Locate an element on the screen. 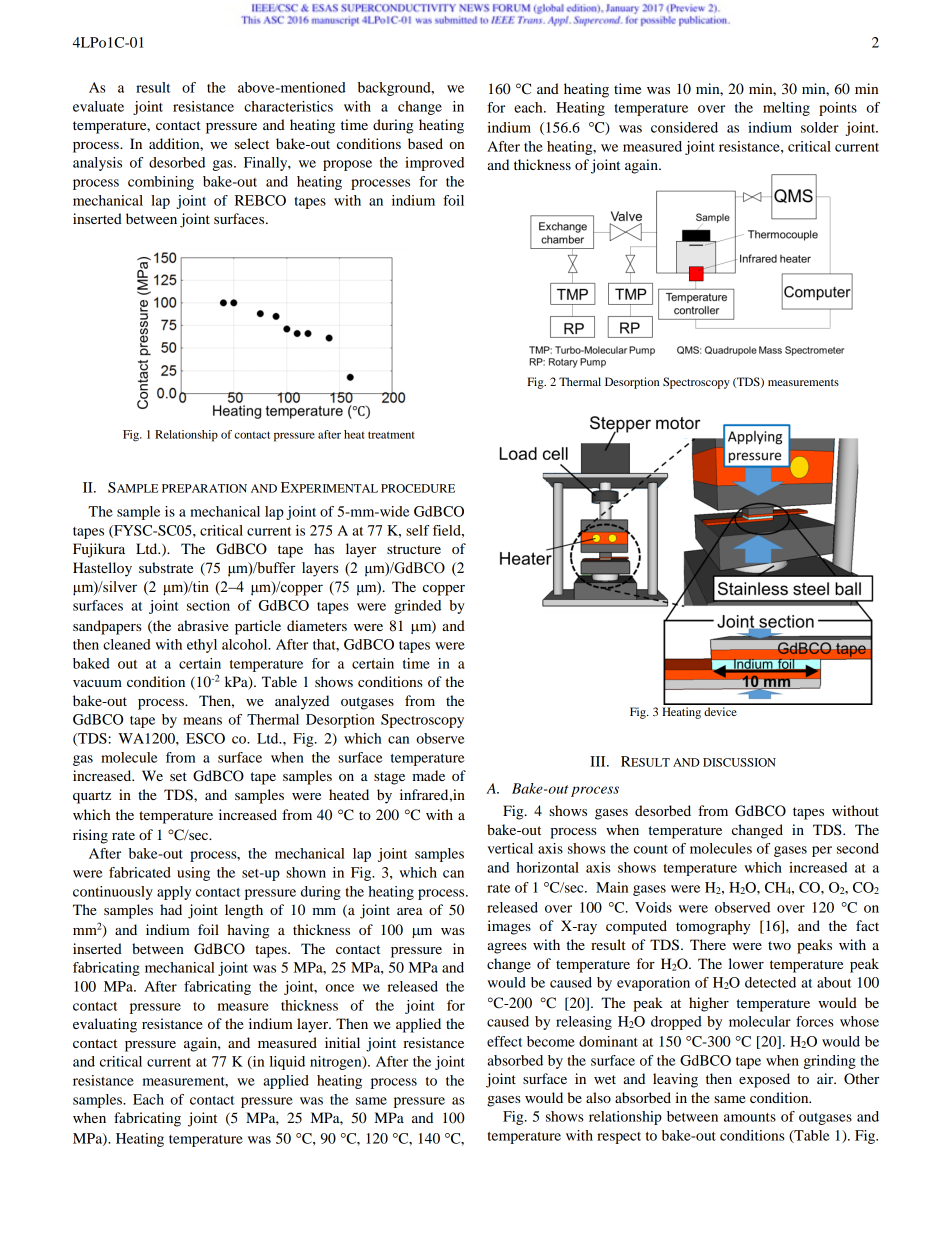  liquid is located at coordinates (287, 1063).
